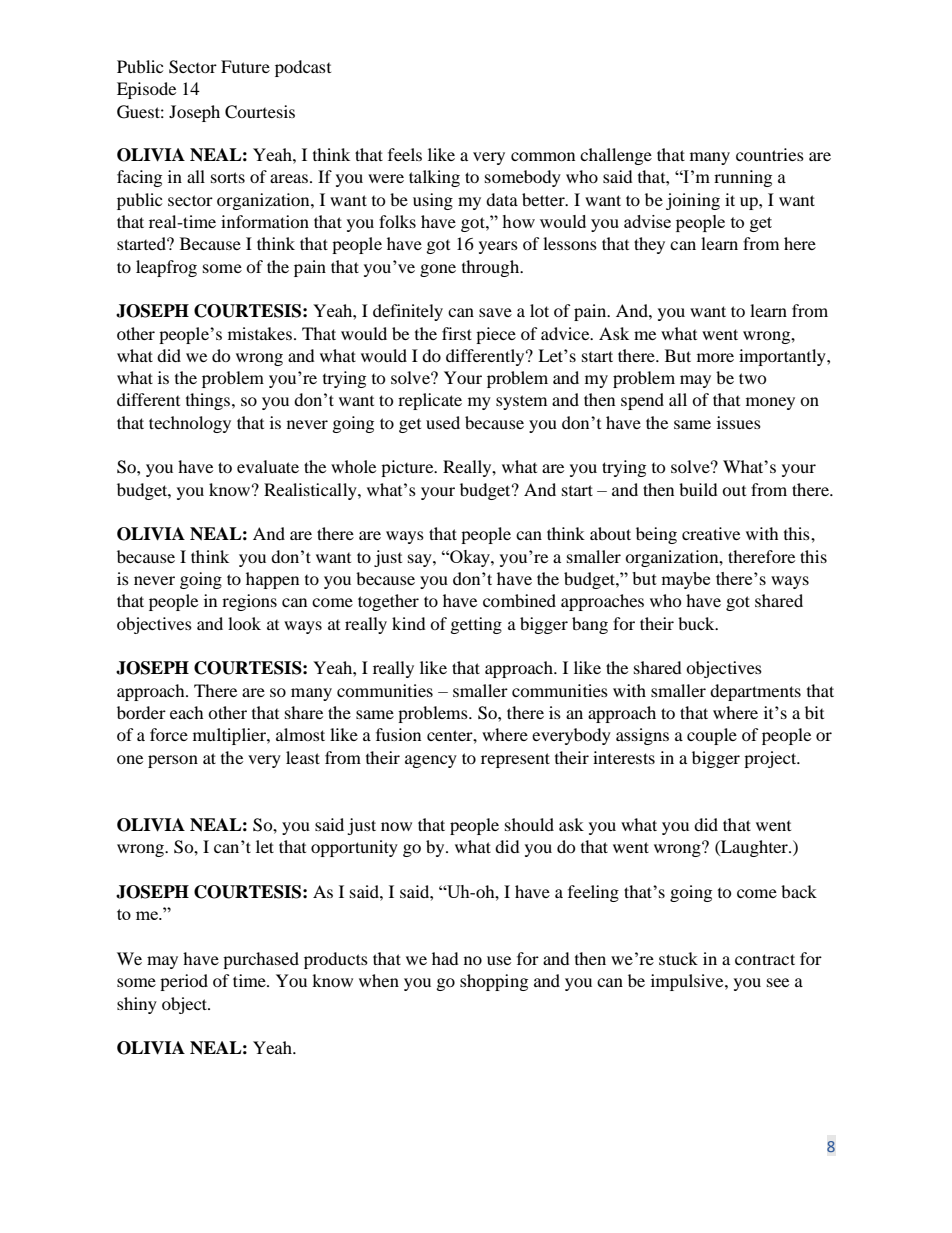  What do you see at coordinates (405, 154) in the screenshot?
I see `feels` at bounding box center [405, 154].
